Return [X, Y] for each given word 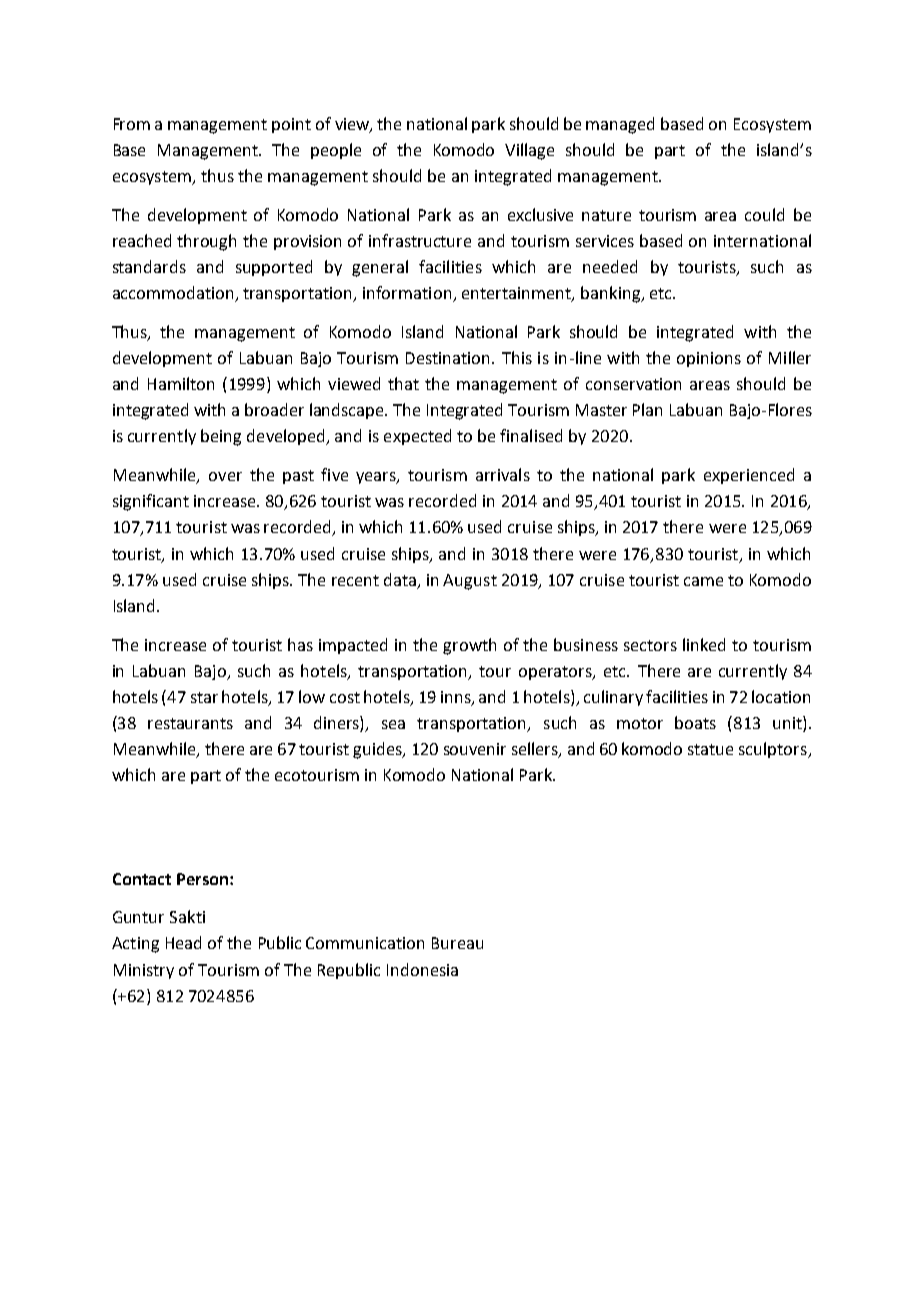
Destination [449, 358]
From [132, 124]
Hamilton [181, 383]
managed [620, 125]
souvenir [475, 749]
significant [151, 502]
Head [183, 942]
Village [529, 151]
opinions [709, 359]
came [703, 581]
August [470, 582]
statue [710, 749]
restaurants [190, 723]
